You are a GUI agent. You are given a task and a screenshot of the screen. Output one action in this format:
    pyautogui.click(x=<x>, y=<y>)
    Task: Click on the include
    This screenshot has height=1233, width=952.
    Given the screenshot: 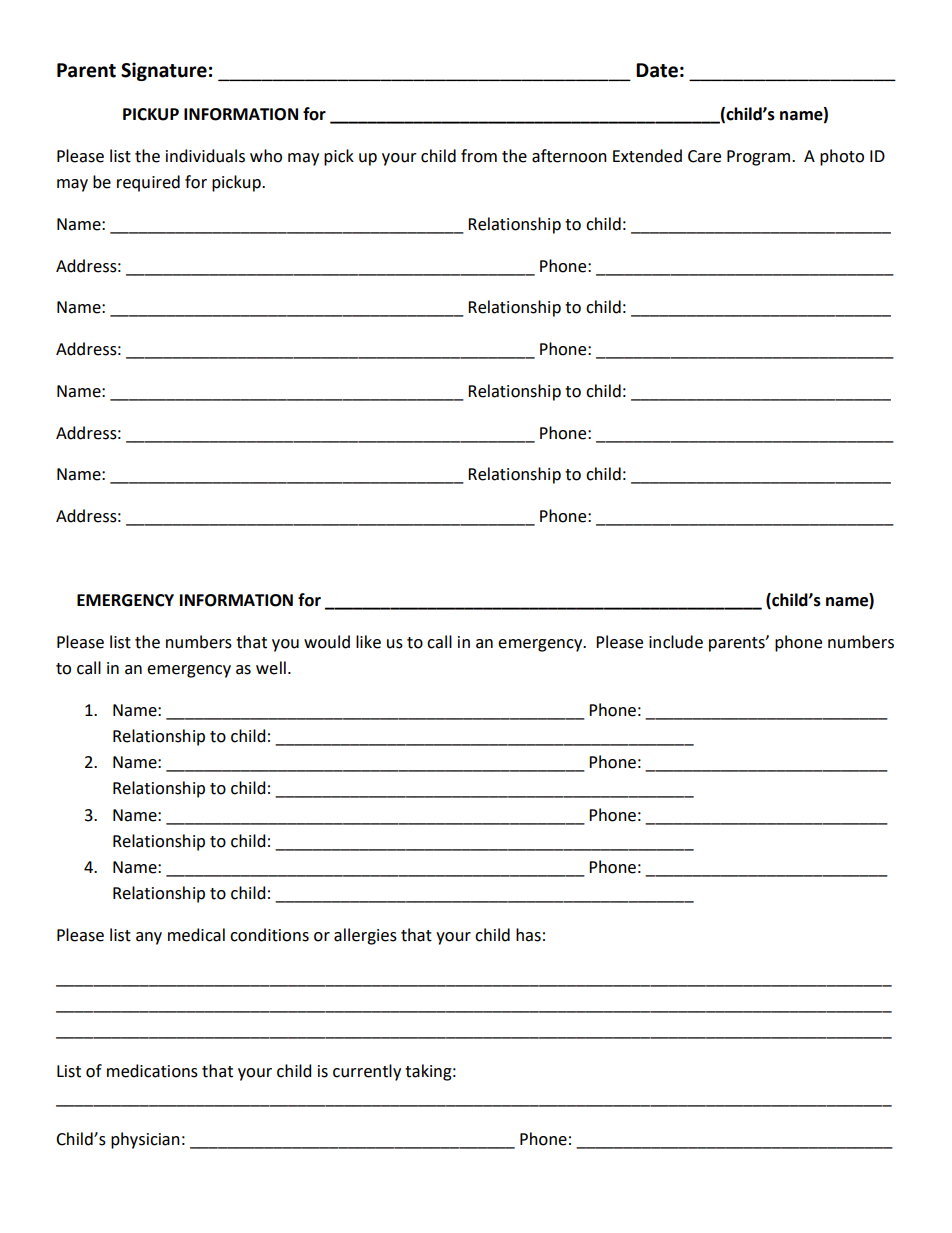 What is the action you would take?
    pyautogui.click(x=676, y=642)
